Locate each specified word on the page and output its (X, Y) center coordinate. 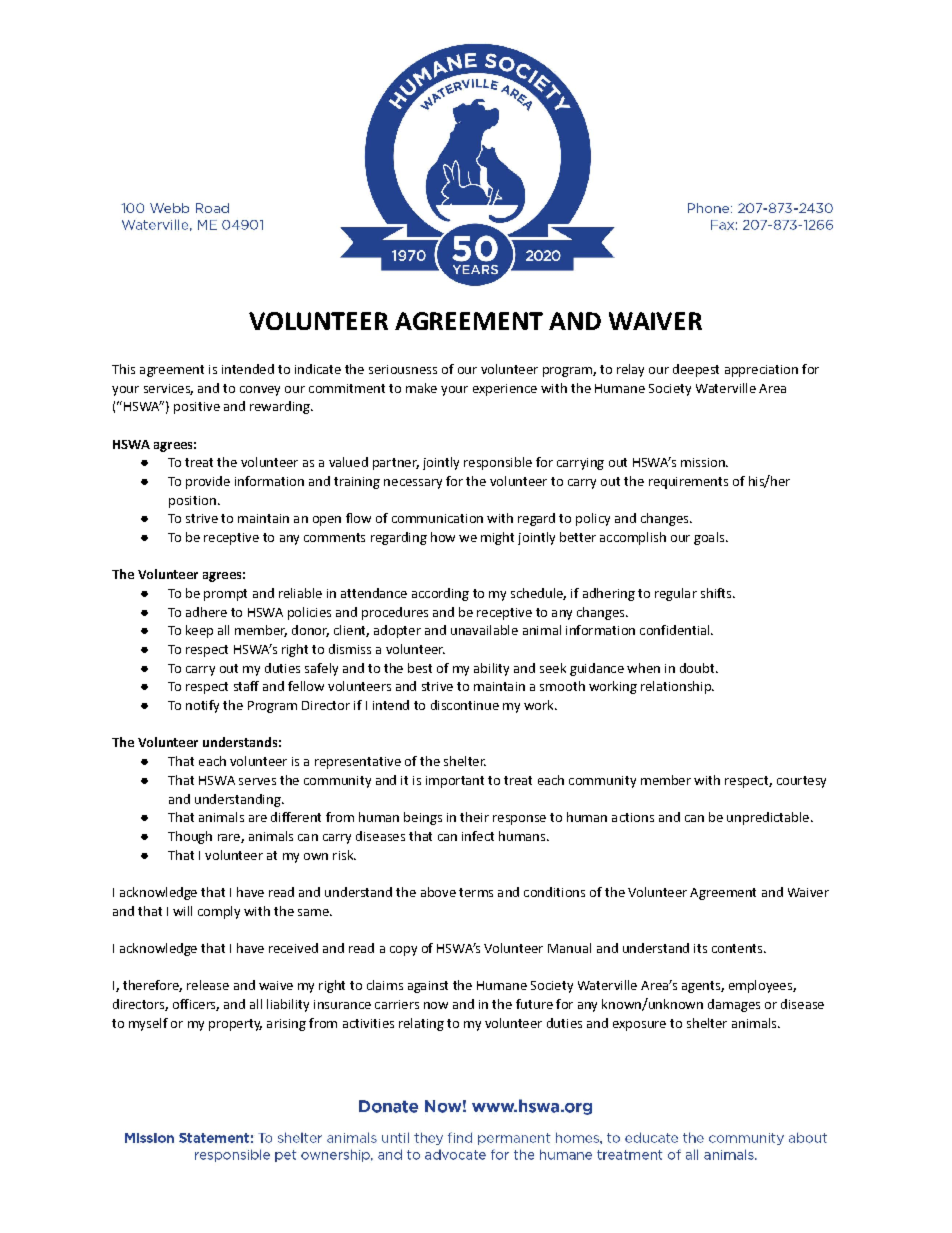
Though (190, 837)
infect (478, 836)
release (208, 985)
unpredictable (768, 818)
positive (197, 408)
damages (734, 1005)
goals (710, 538)
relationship (677, 687)
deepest (696, 370)
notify (202, 706)
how (443, 537)
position (192, 502)
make (421, 388)
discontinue (465, 705)
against (428, 987)
